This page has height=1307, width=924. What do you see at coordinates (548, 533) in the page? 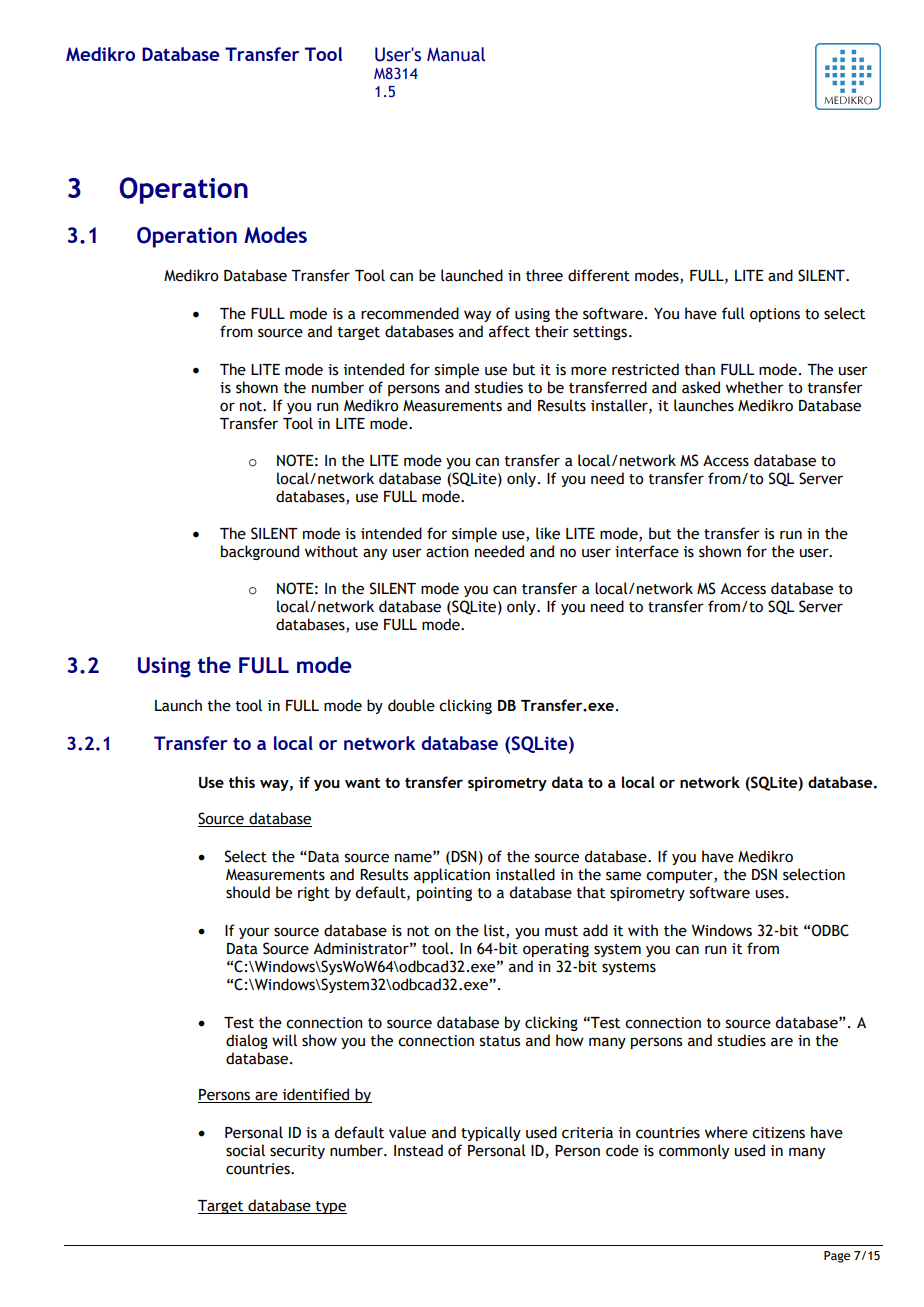
I see `like` at bounding box center [548, 533].
